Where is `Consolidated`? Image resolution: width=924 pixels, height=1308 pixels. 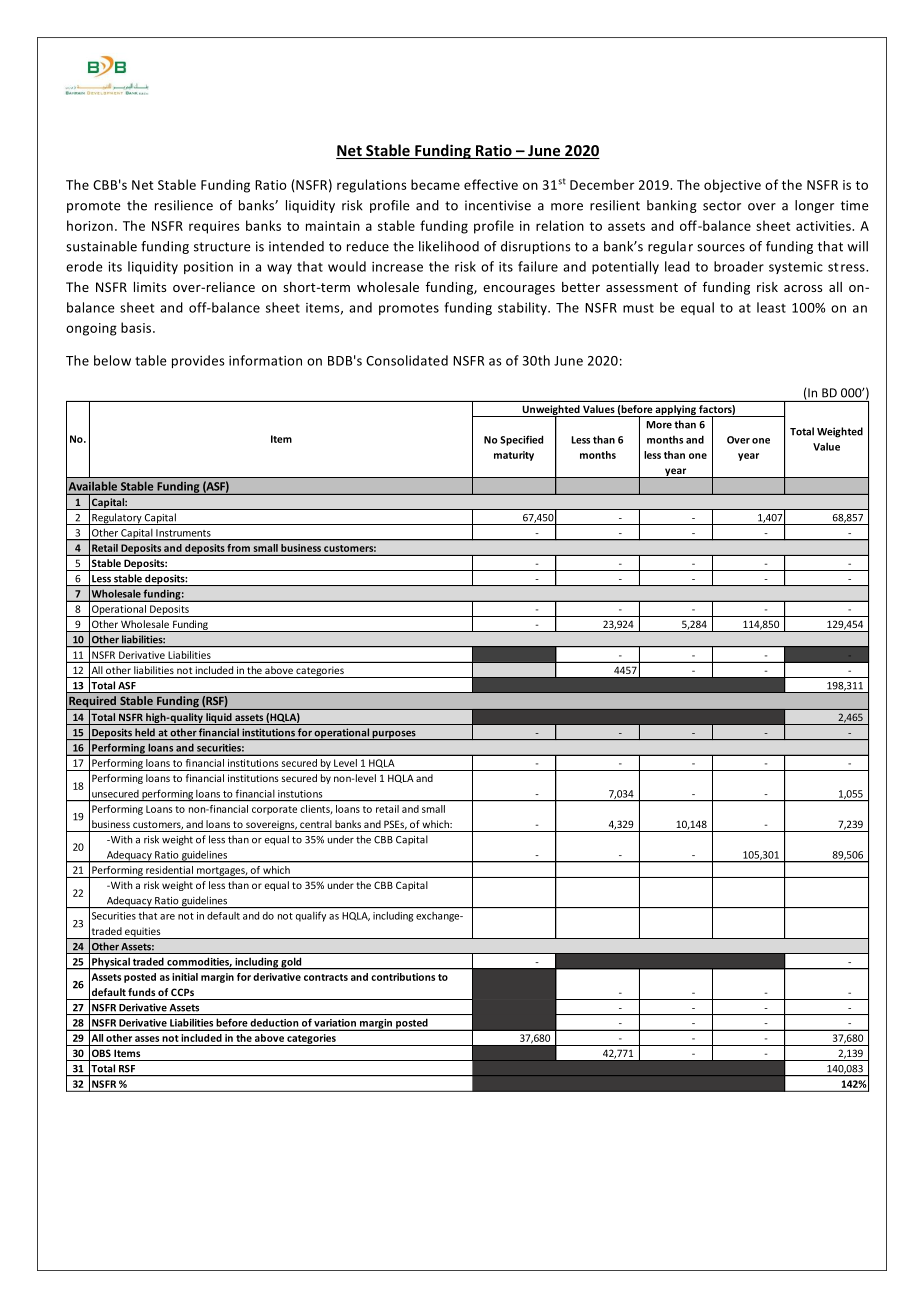
Consolidated is located at coordinates (407, 360).
